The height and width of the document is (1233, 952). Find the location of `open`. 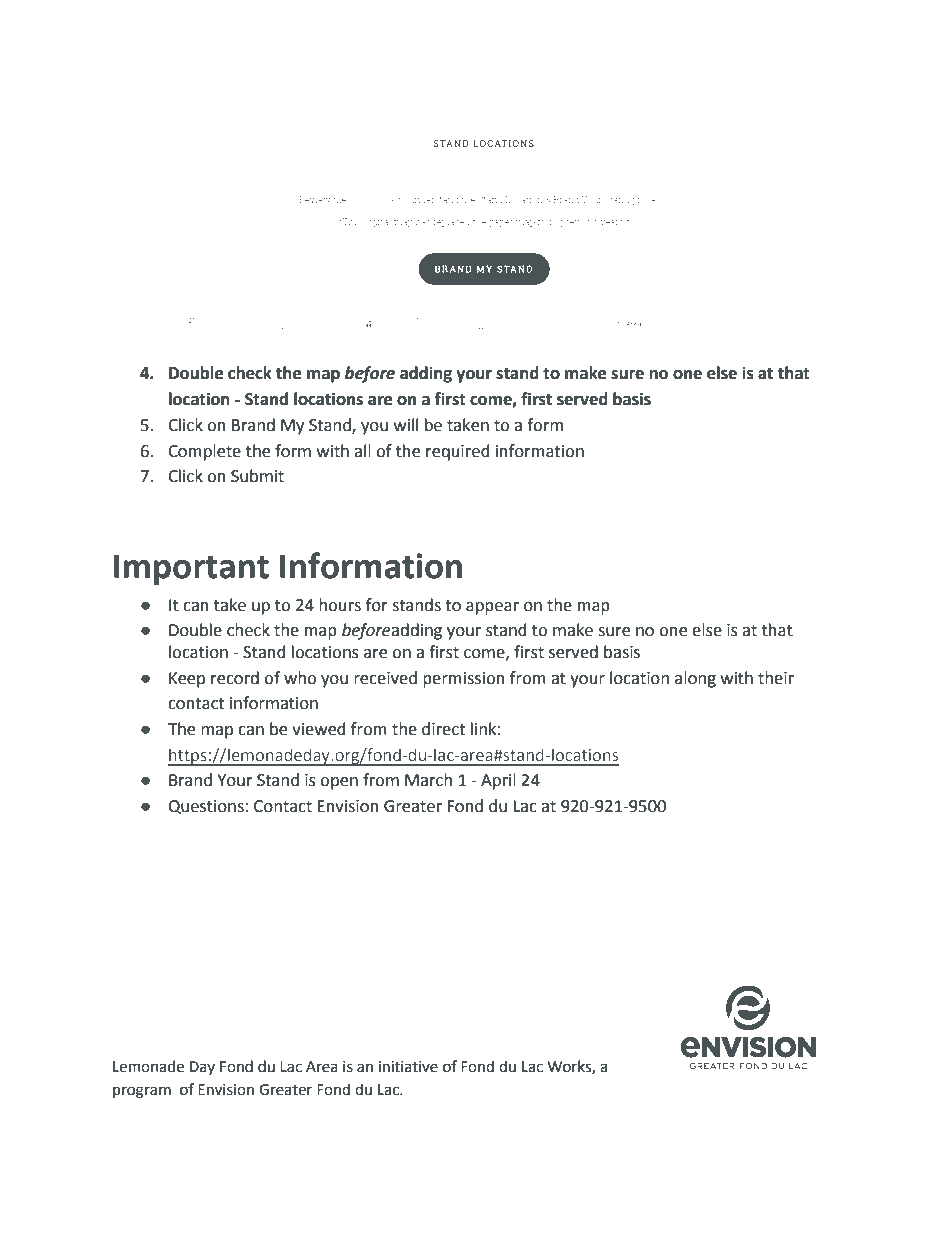

open is located at coordinates (339, 783).
